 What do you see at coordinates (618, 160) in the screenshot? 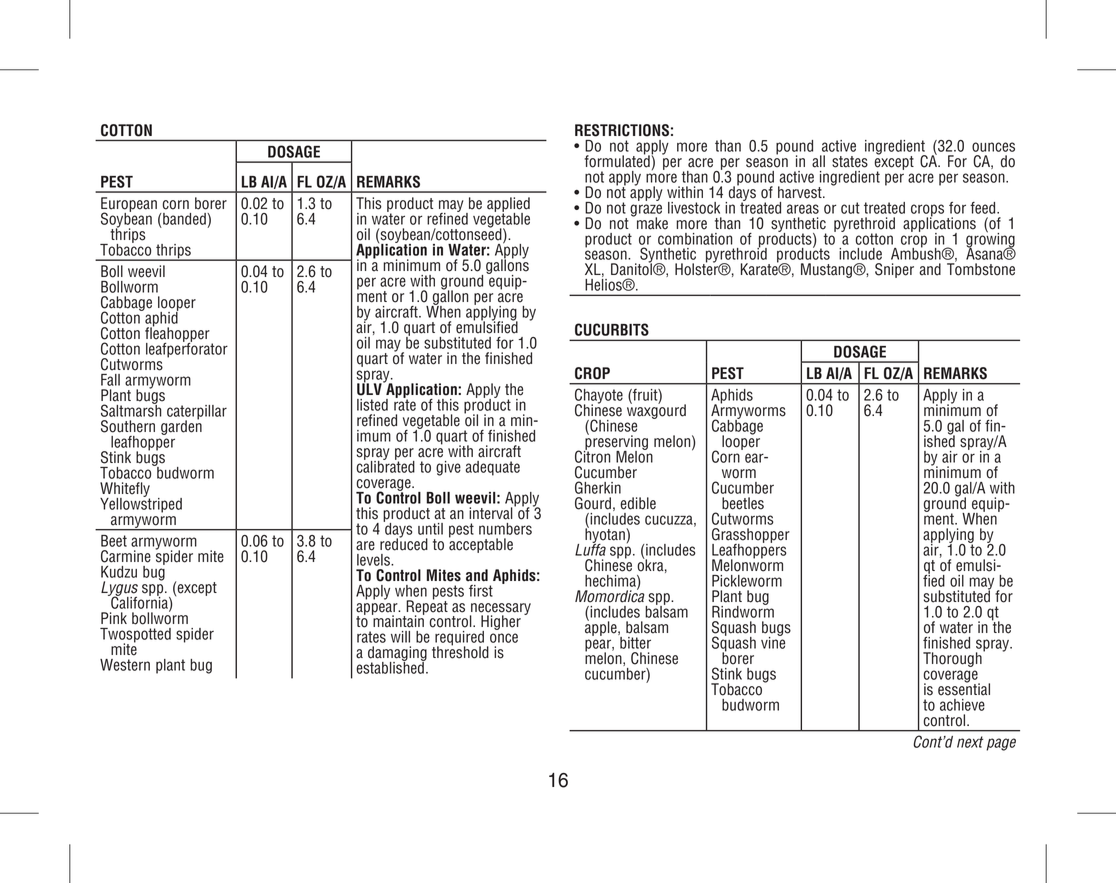
I see `formulated` at bounding box center [618, 160].
